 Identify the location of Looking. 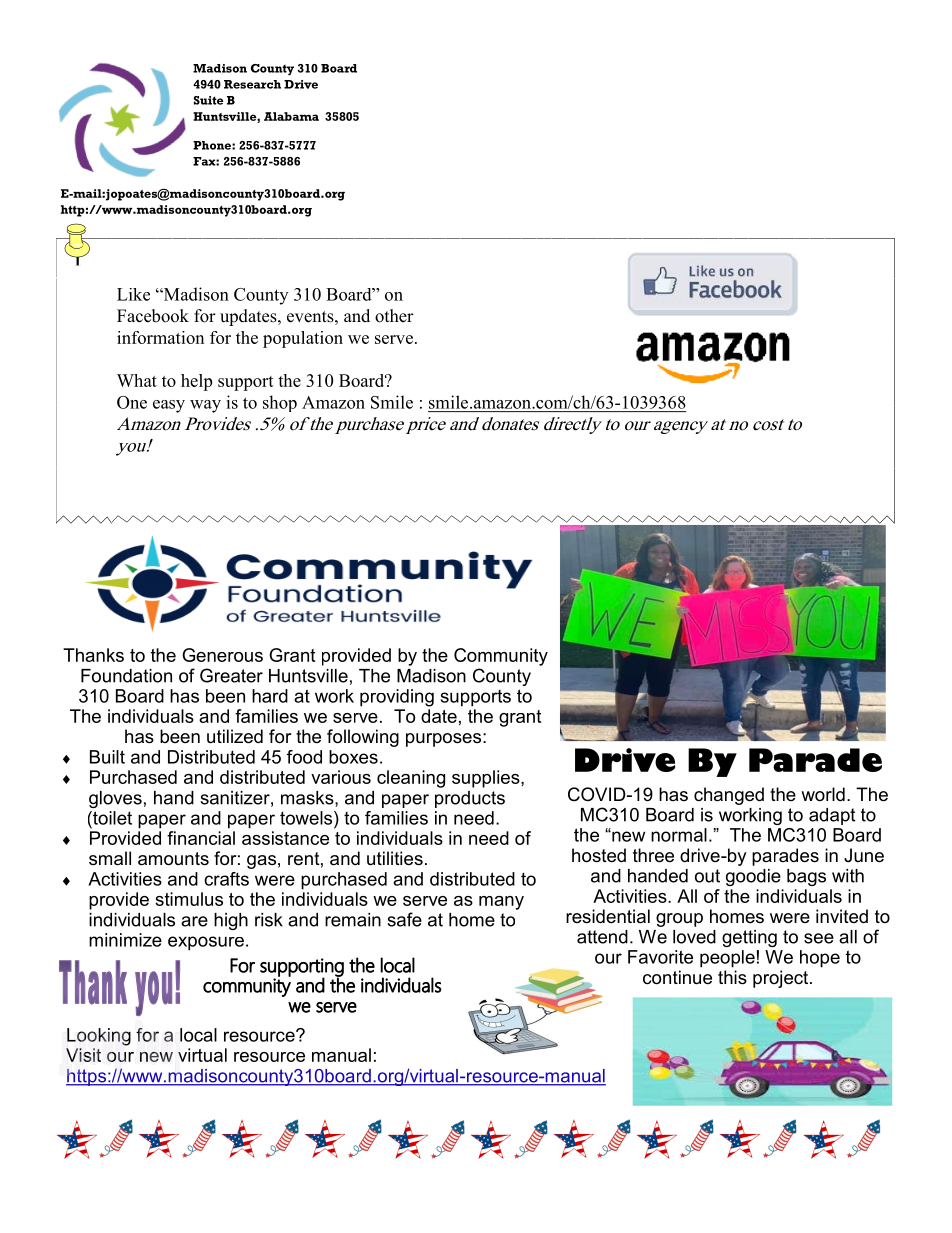
(99, 1037).
